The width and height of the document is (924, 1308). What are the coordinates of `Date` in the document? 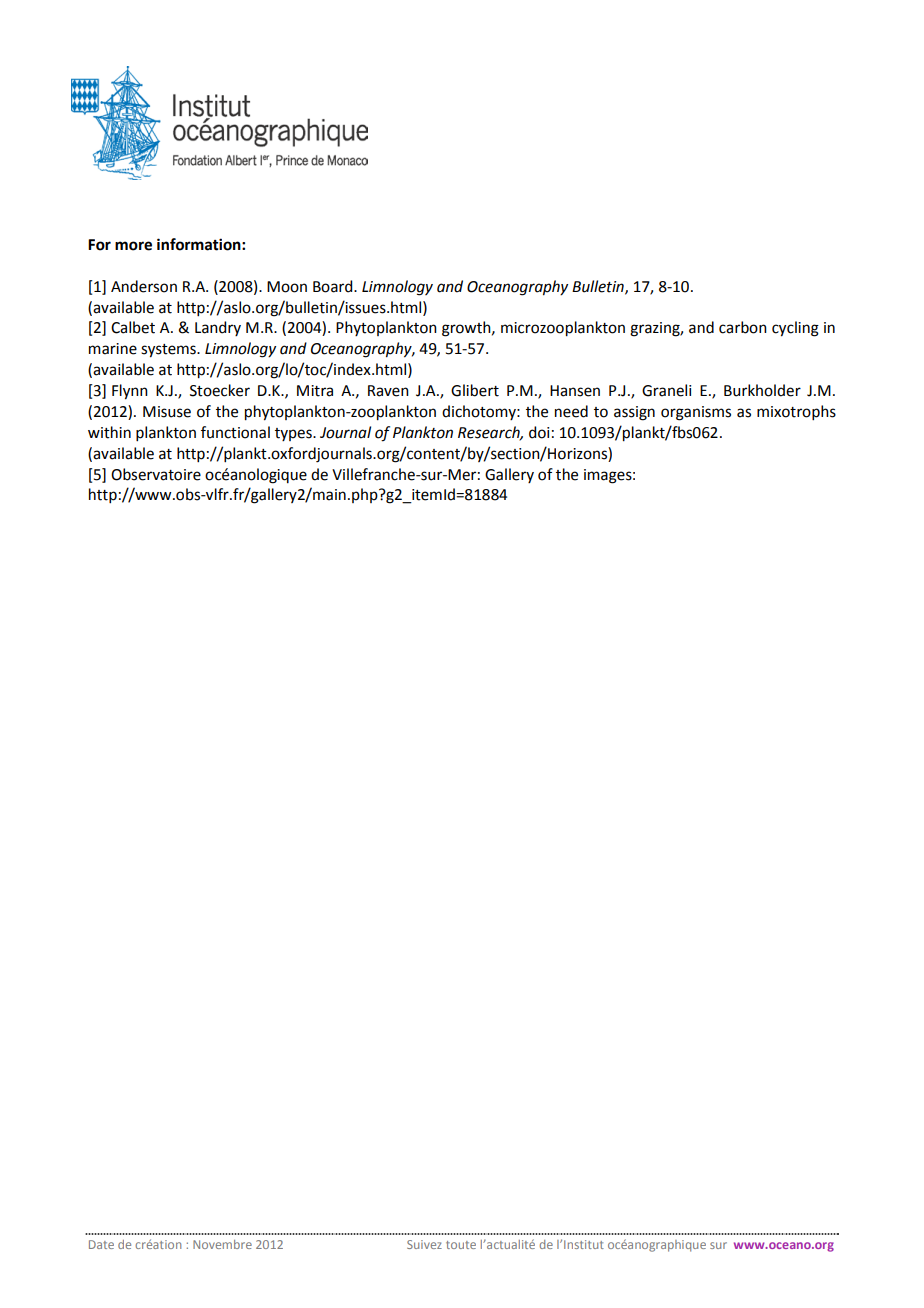 It's located at (101, 1244).
